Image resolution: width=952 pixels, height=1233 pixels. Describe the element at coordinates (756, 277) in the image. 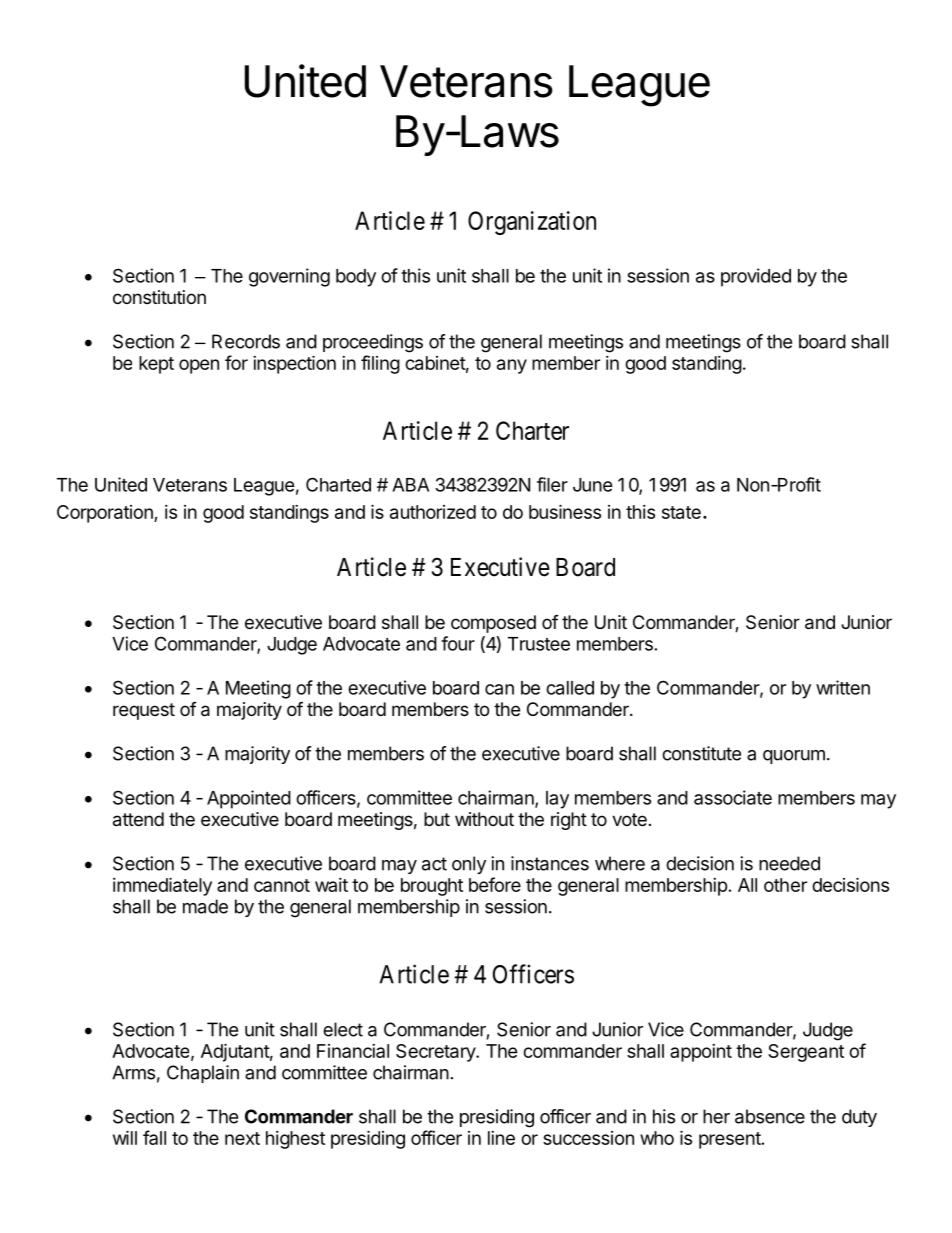

I see `provided` at that location.
